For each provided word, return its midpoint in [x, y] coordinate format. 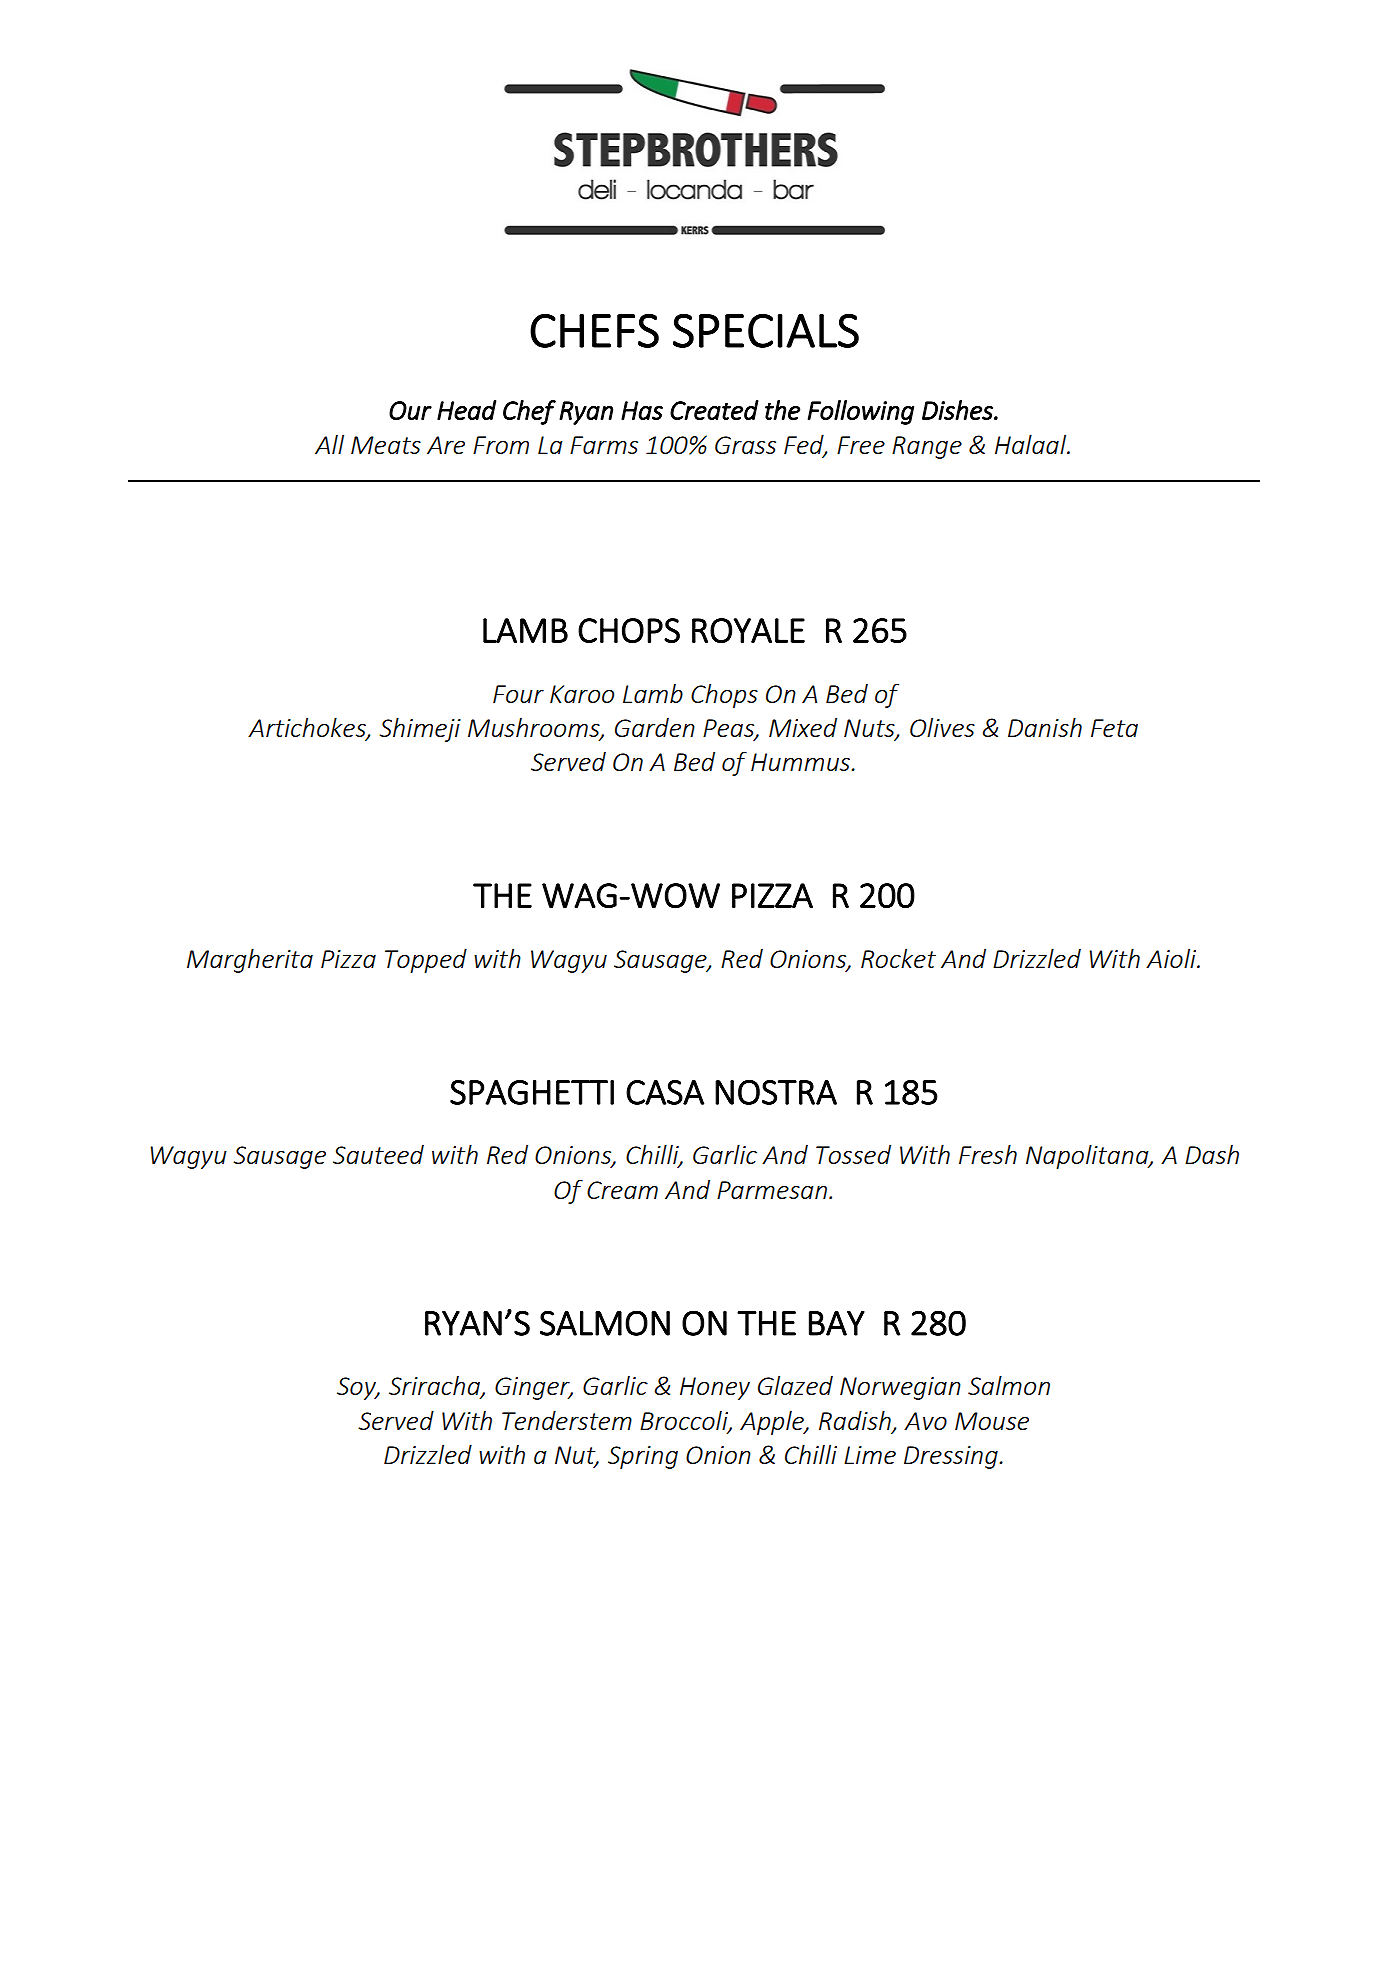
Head [466, 410]
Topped [426, 960]
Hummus [801, 762]
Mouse [992, 1421]
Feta [1114, 728]
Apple [773, 1422]
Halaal [1032, 444]
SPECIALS [766, 330]
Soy [358, 1388]
